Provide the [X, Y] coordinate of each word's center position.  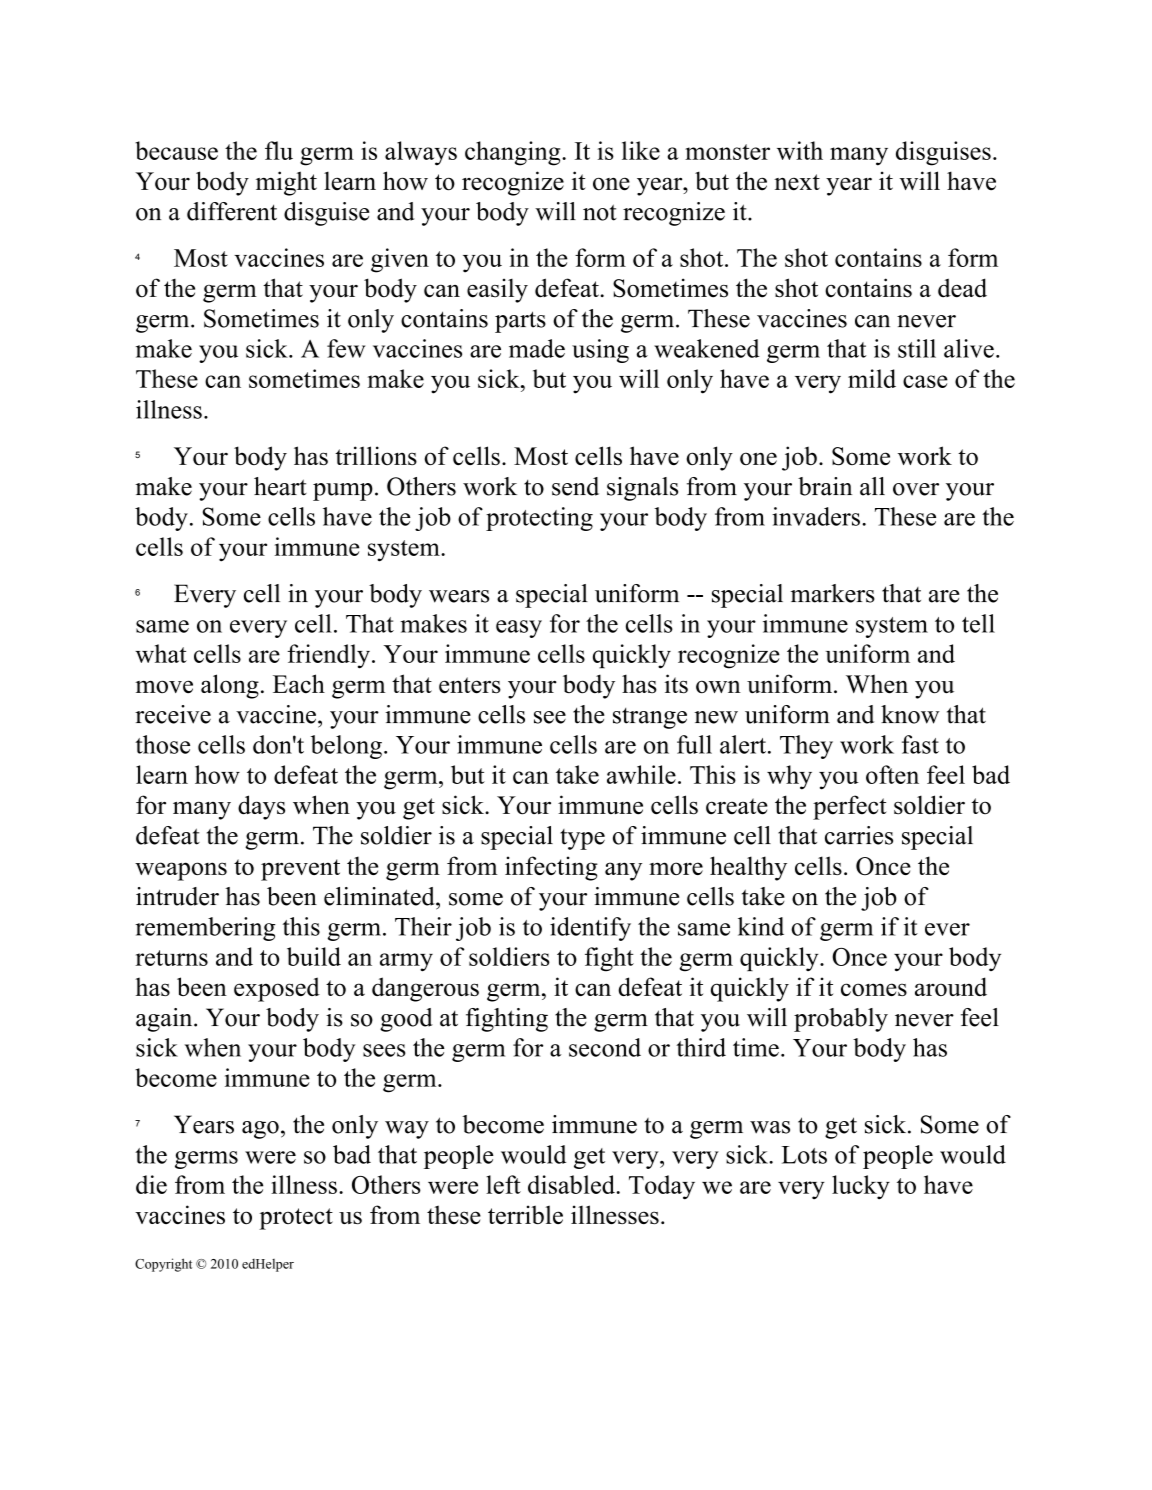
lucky [861, 1187]
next [797, 182]
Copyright [163, 1265]
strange [650, 718]
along [230, 686]
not [600, 212]
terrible [525, 1214]
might [286, 183]
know [910, 714]
